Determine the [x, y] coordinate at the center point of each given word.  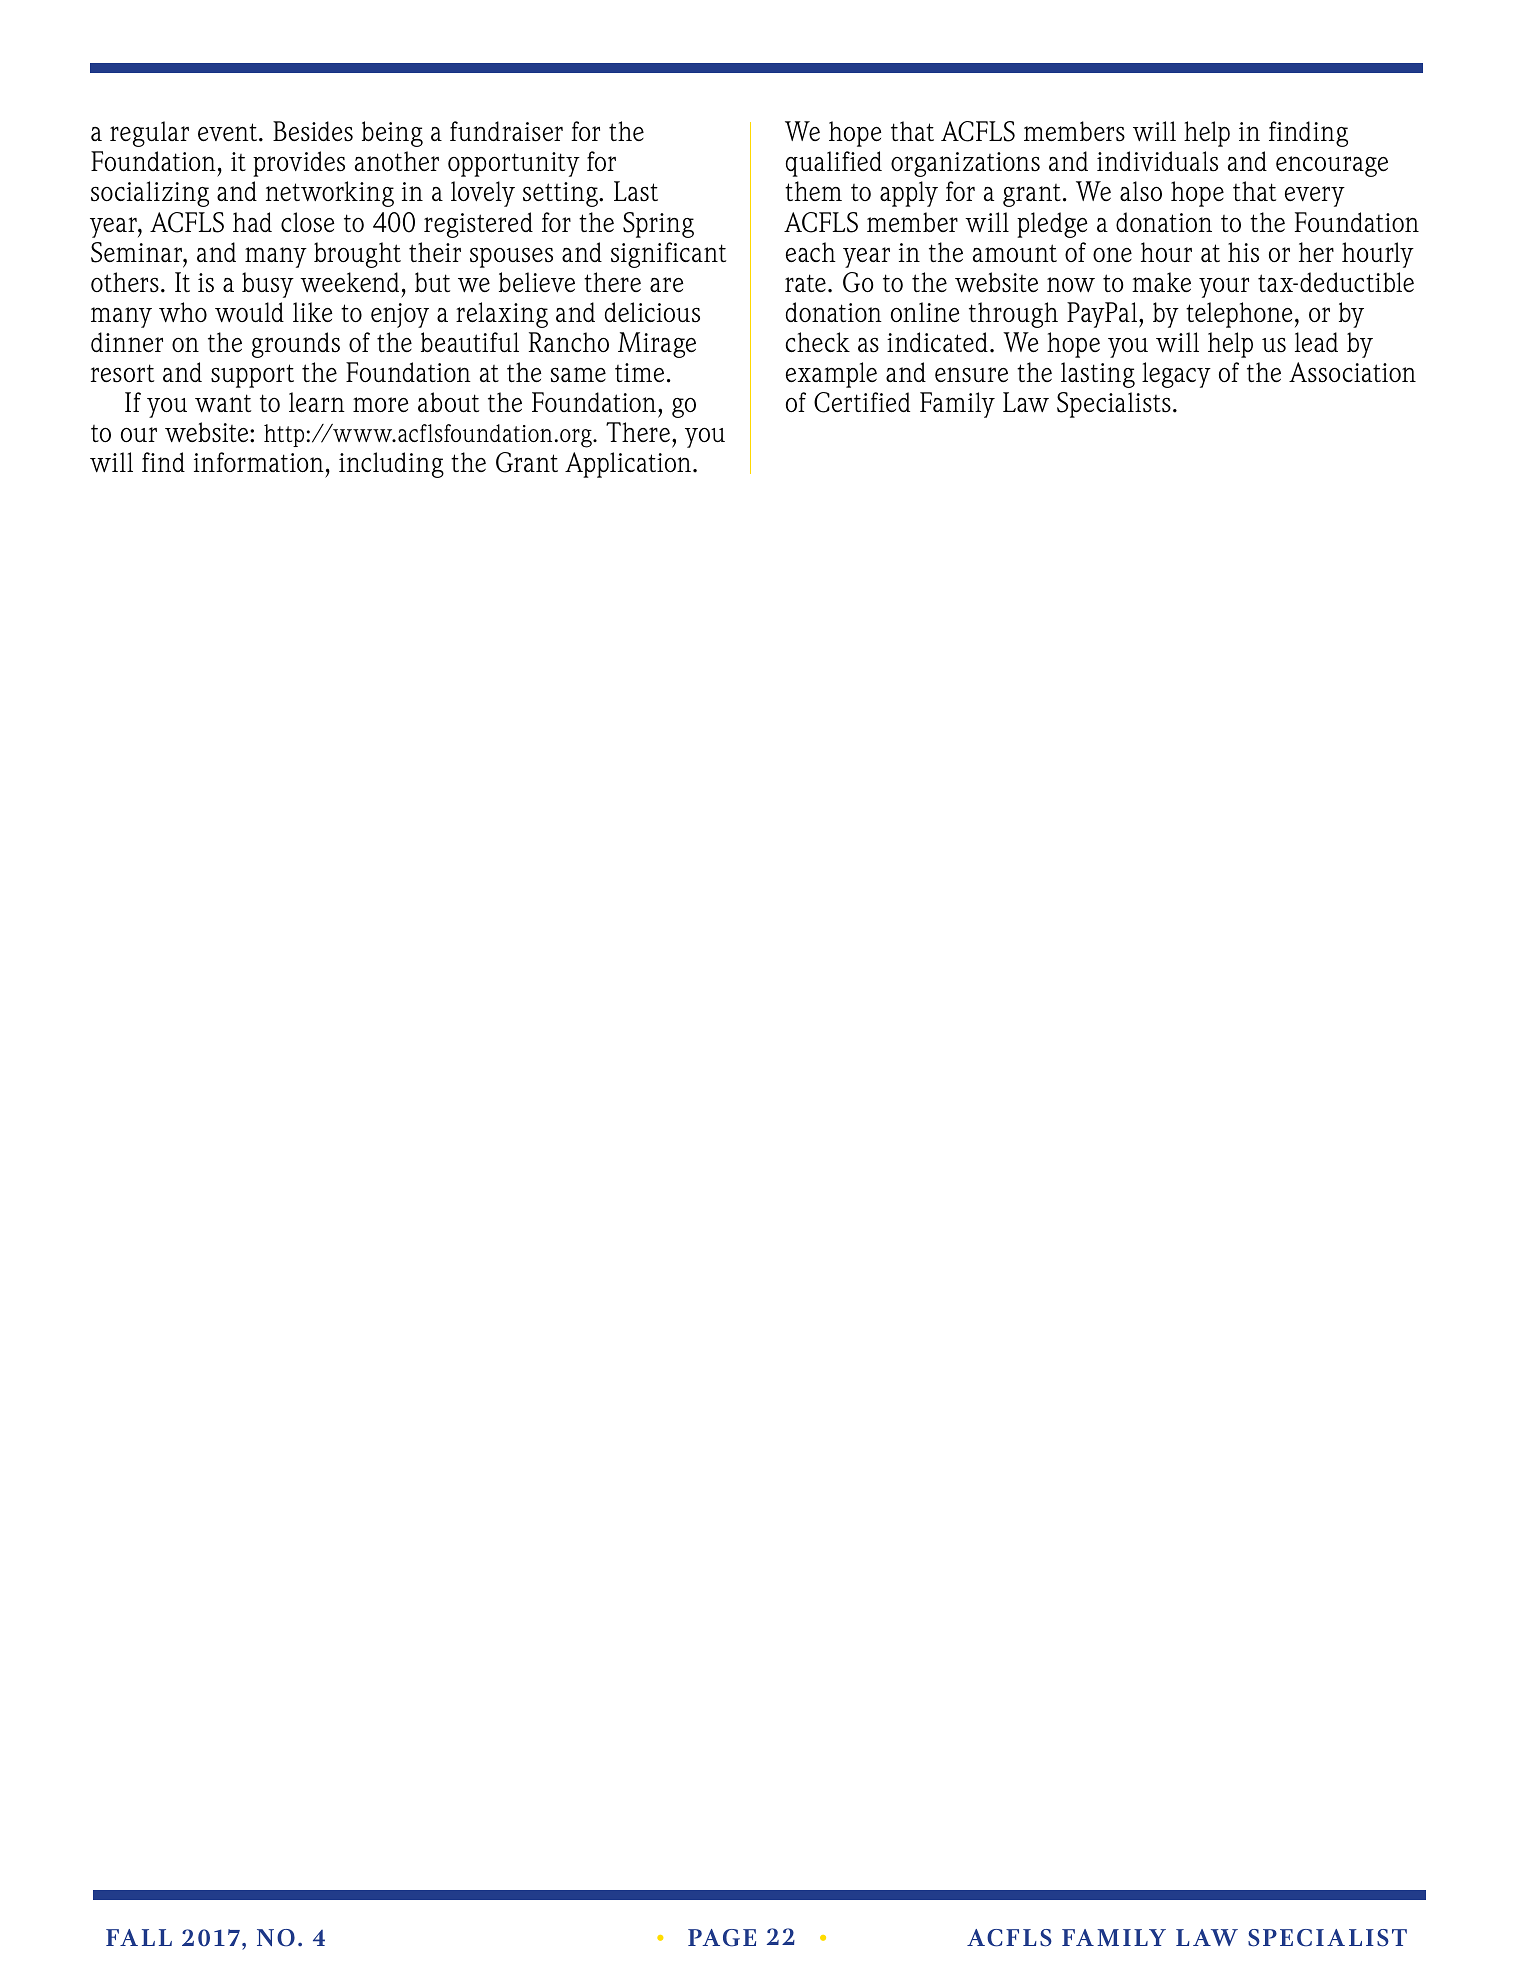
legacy [1176, 375]
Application [629, 465]
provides [299, 164]
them [813, 191]
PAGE [722, 1938]
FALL [139, 1937]
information [259, 462]
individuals [1157, 161]
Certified [862, 402]
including [391, 465]
